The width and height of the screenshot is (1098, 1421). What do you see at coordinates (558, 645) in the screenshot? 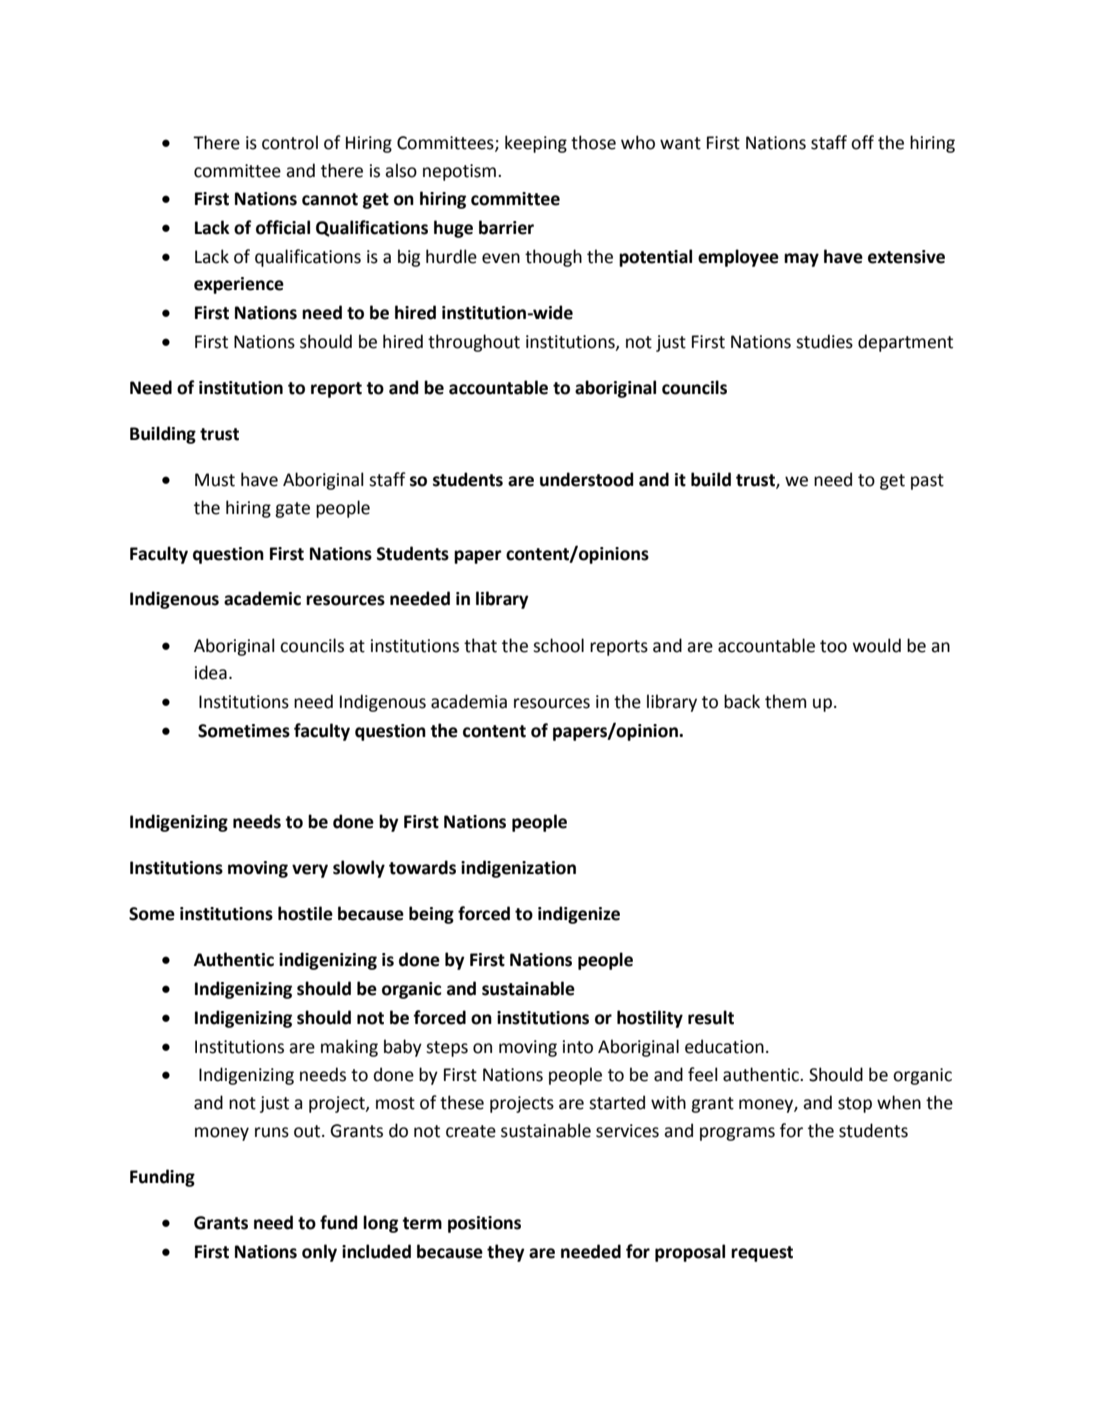
I see `school` at bounding box center [558, 645].
